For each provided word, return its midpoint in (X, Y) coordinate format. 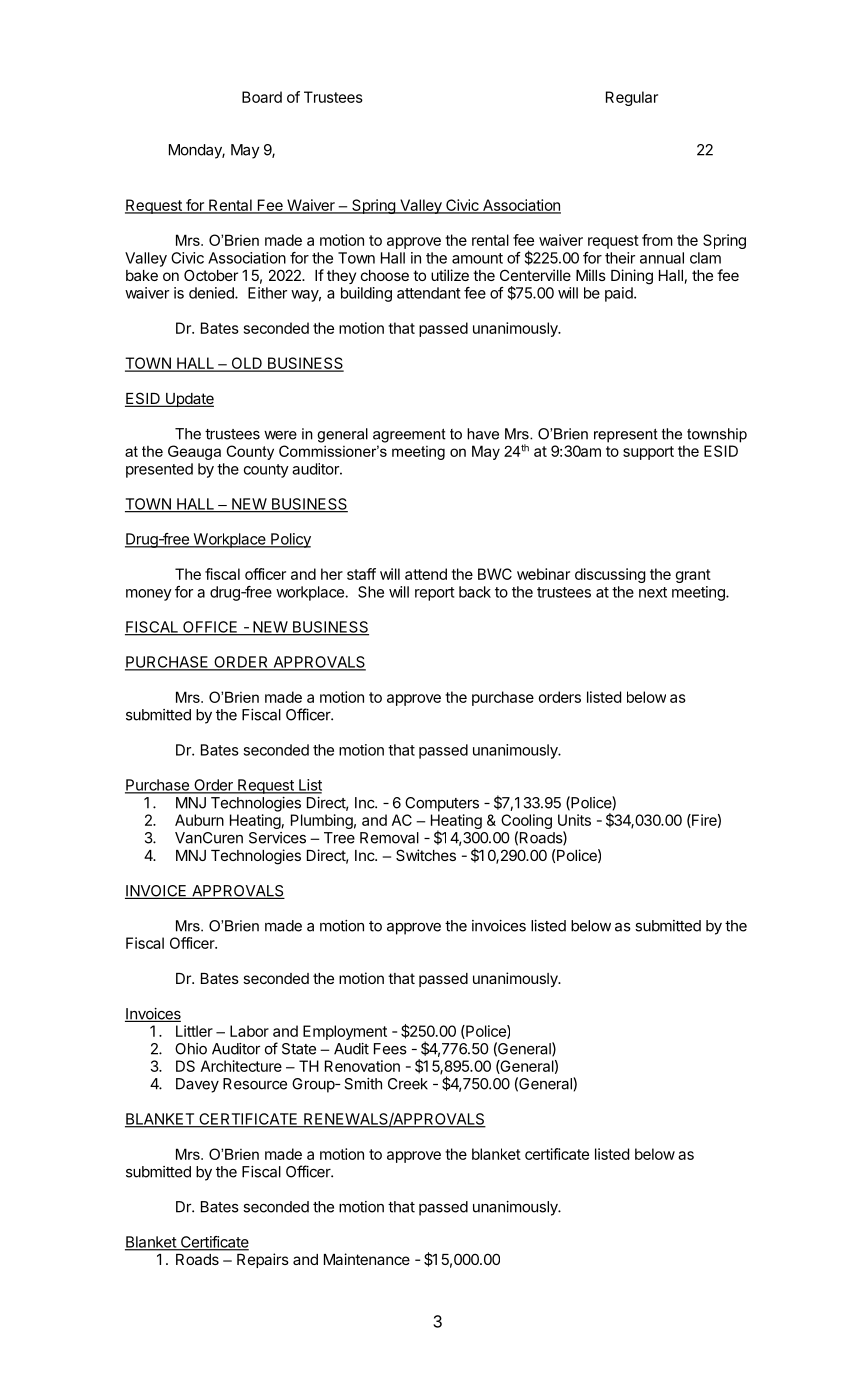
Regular (632, 98)
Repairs (263, 1260)
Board (262, 97)
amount (477, 258)
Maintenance (367, 1259)
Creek (408, 1084)
